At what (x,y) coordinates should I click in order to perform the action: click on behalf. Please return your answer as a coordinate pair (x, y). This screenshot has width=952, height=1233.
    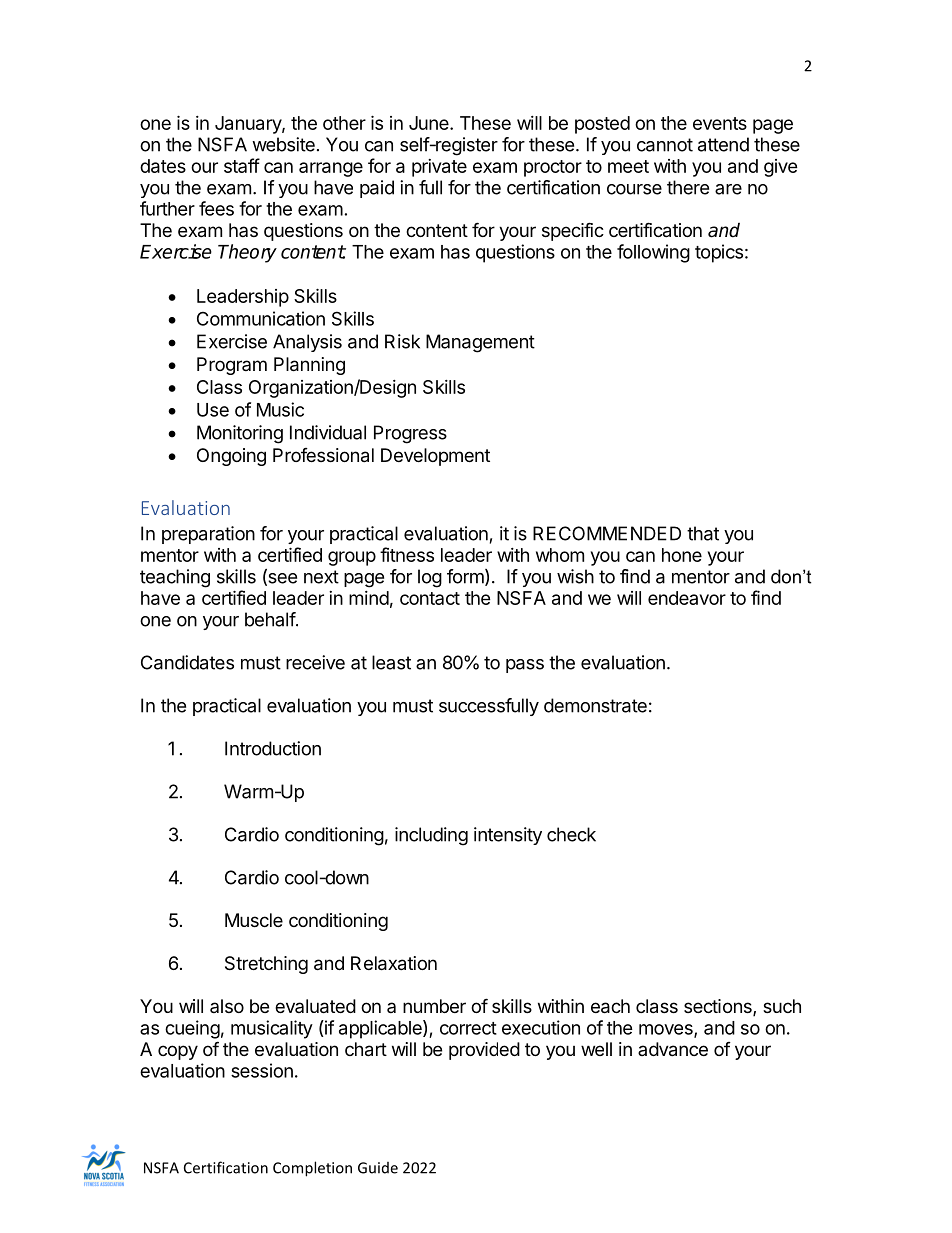
    Looking at the image, I should click on (271, 619).
